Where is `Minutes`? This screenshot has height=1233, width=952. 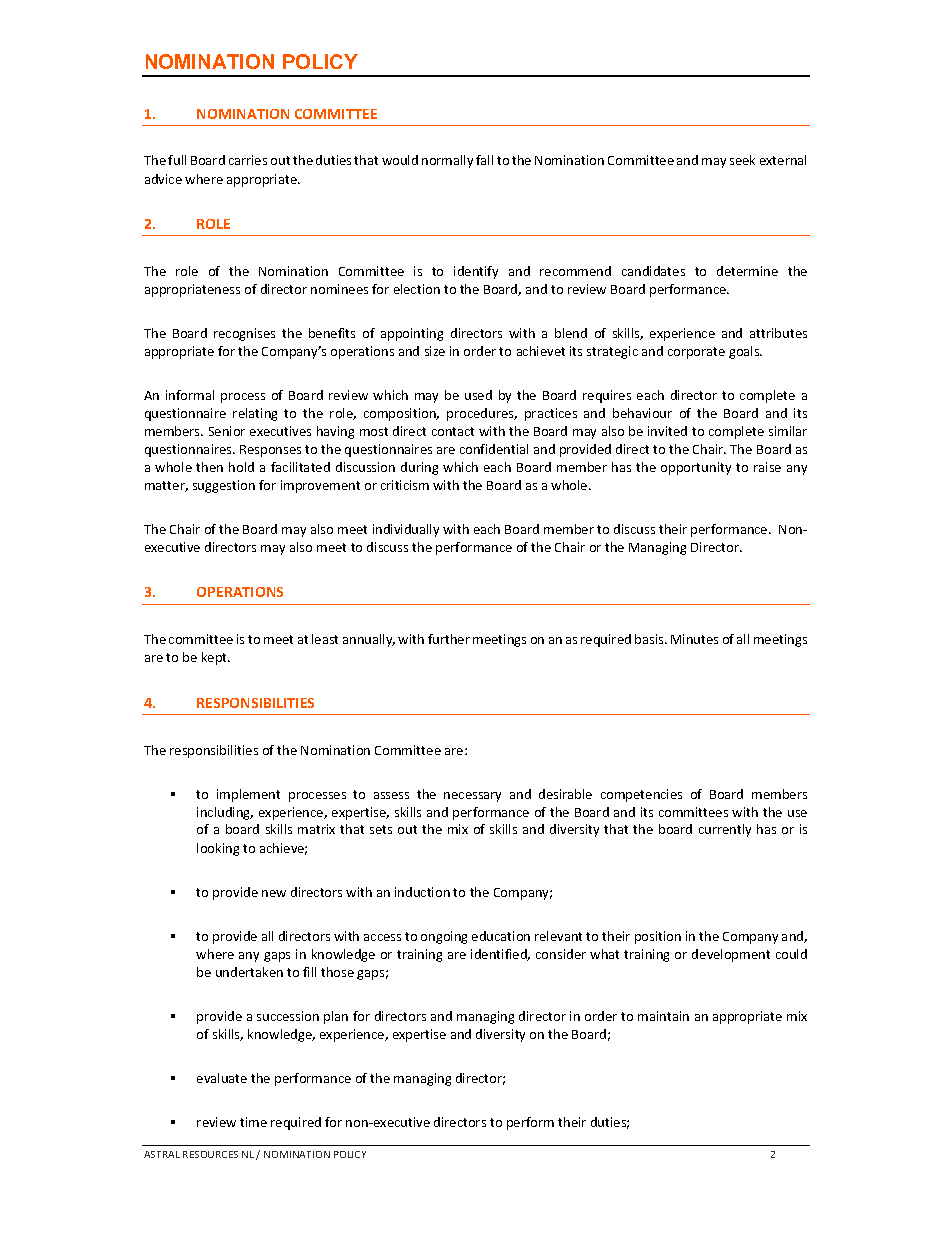
Minutes is located at coordinates (694, 639).
